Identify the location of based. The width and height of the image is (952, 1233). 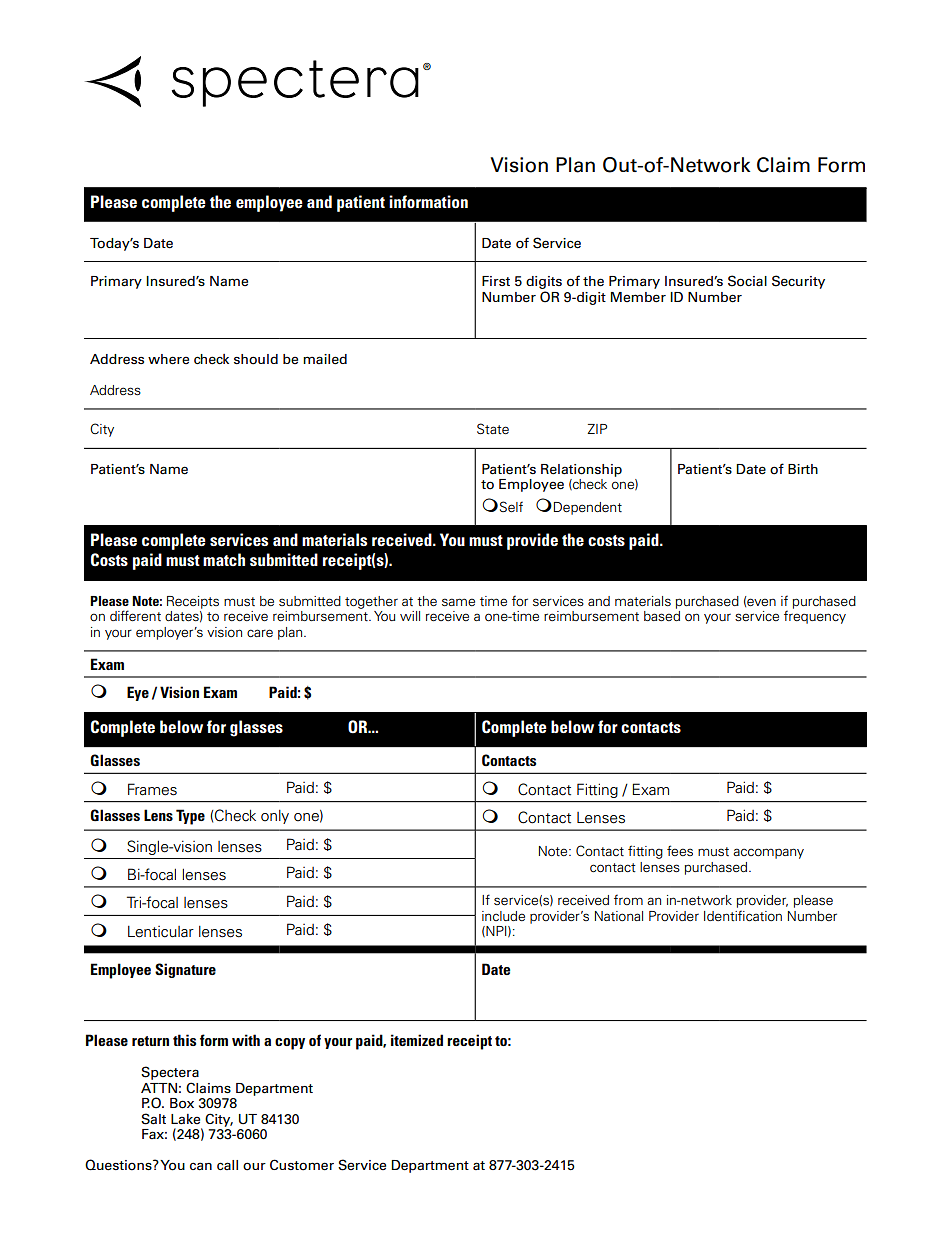
(662, 616).
